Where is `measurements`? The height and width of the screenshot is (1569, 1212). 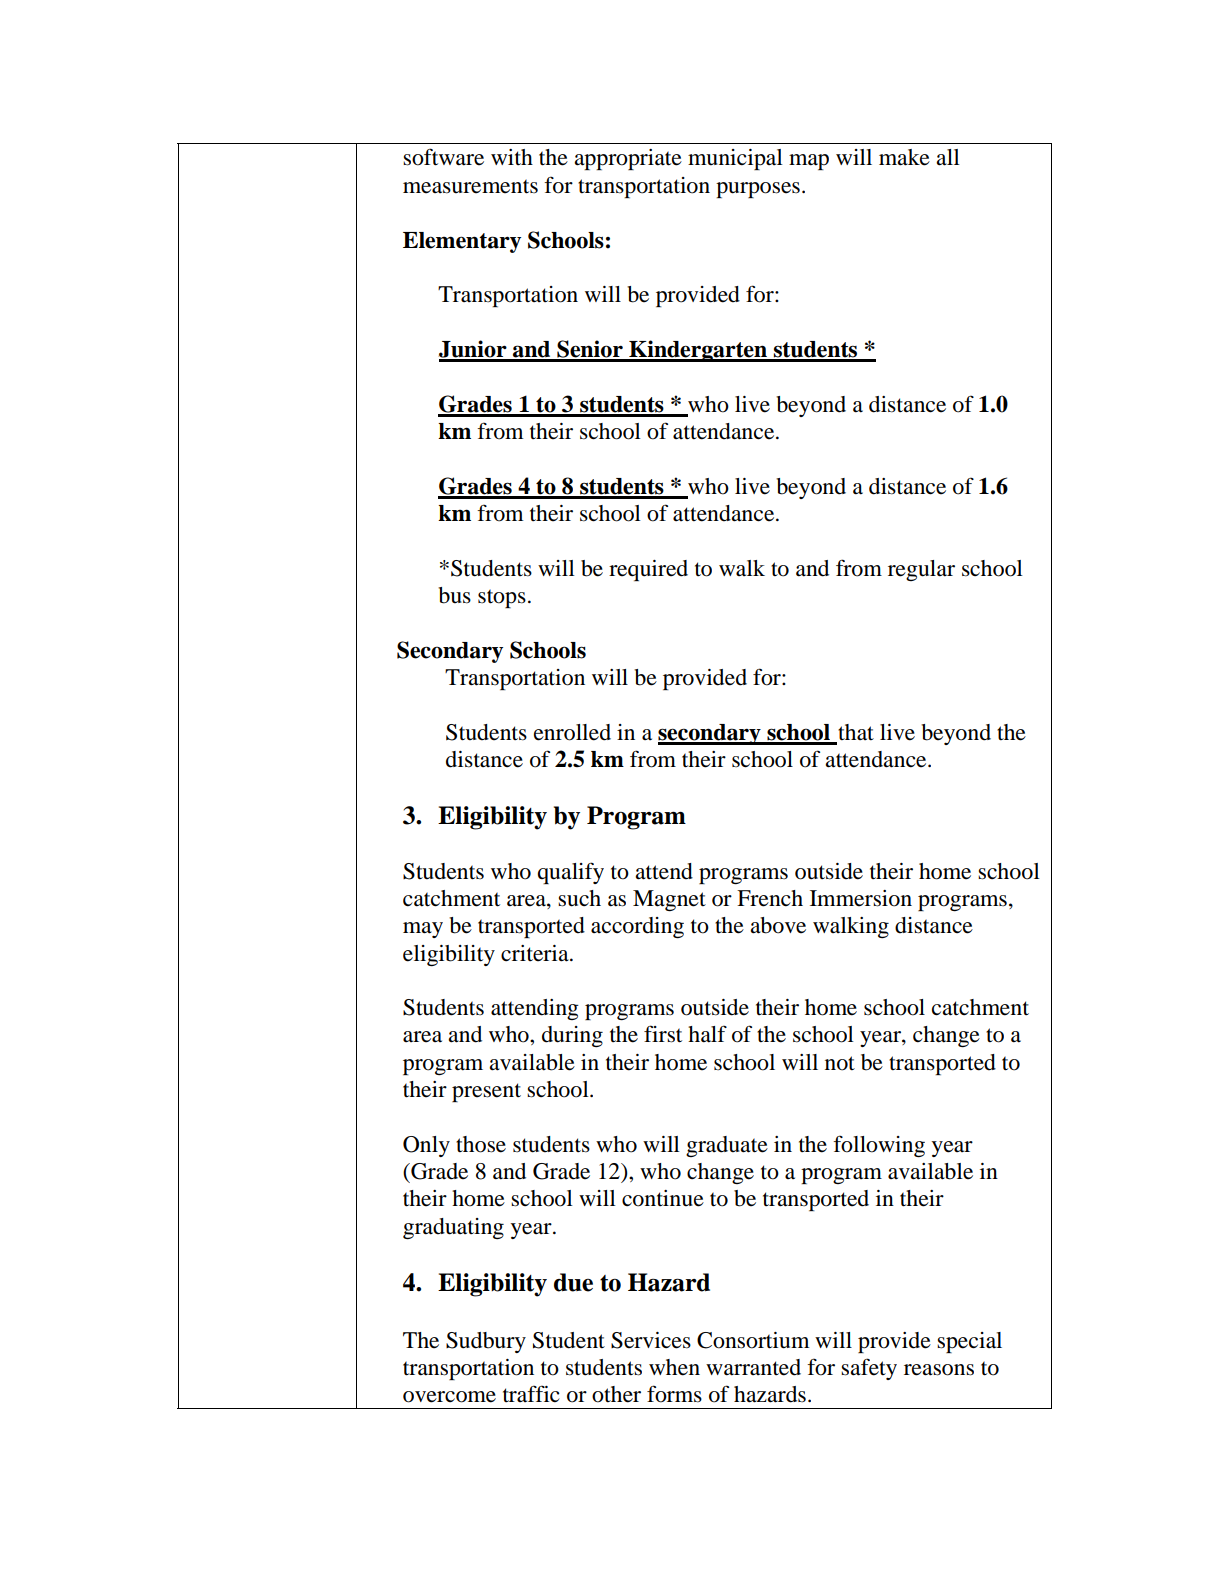 measurements is located at coordinates (470, 186).
